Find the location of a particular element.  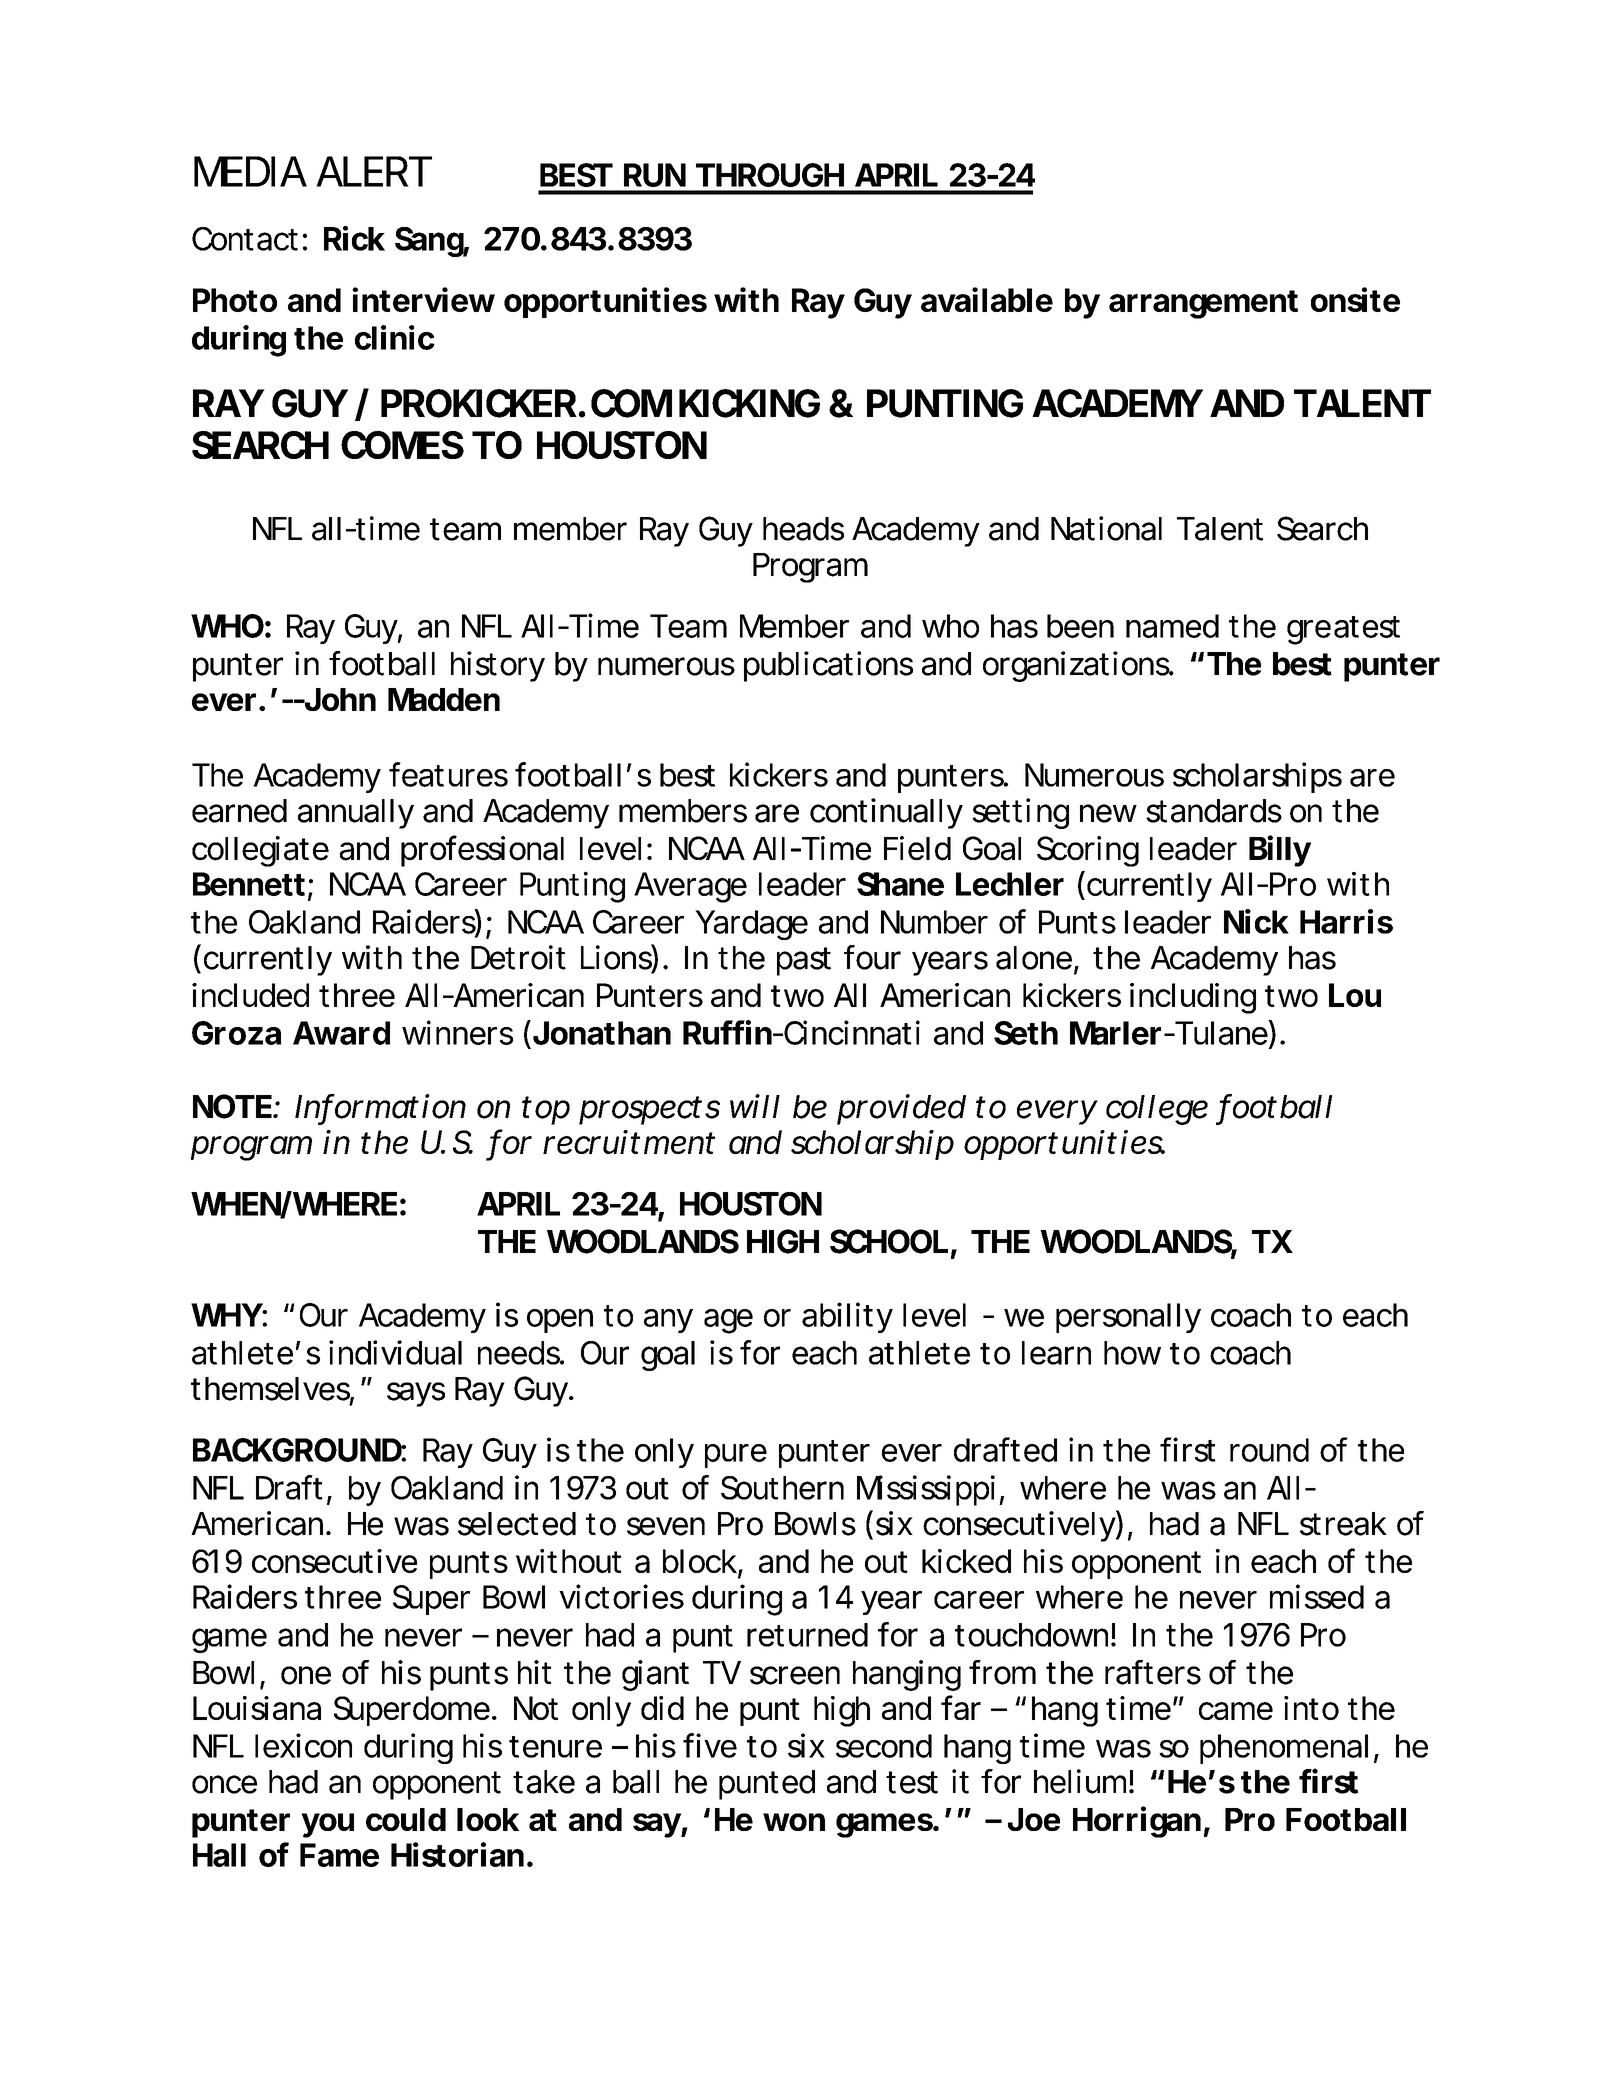

won is located at coordinates (794, 1822).
